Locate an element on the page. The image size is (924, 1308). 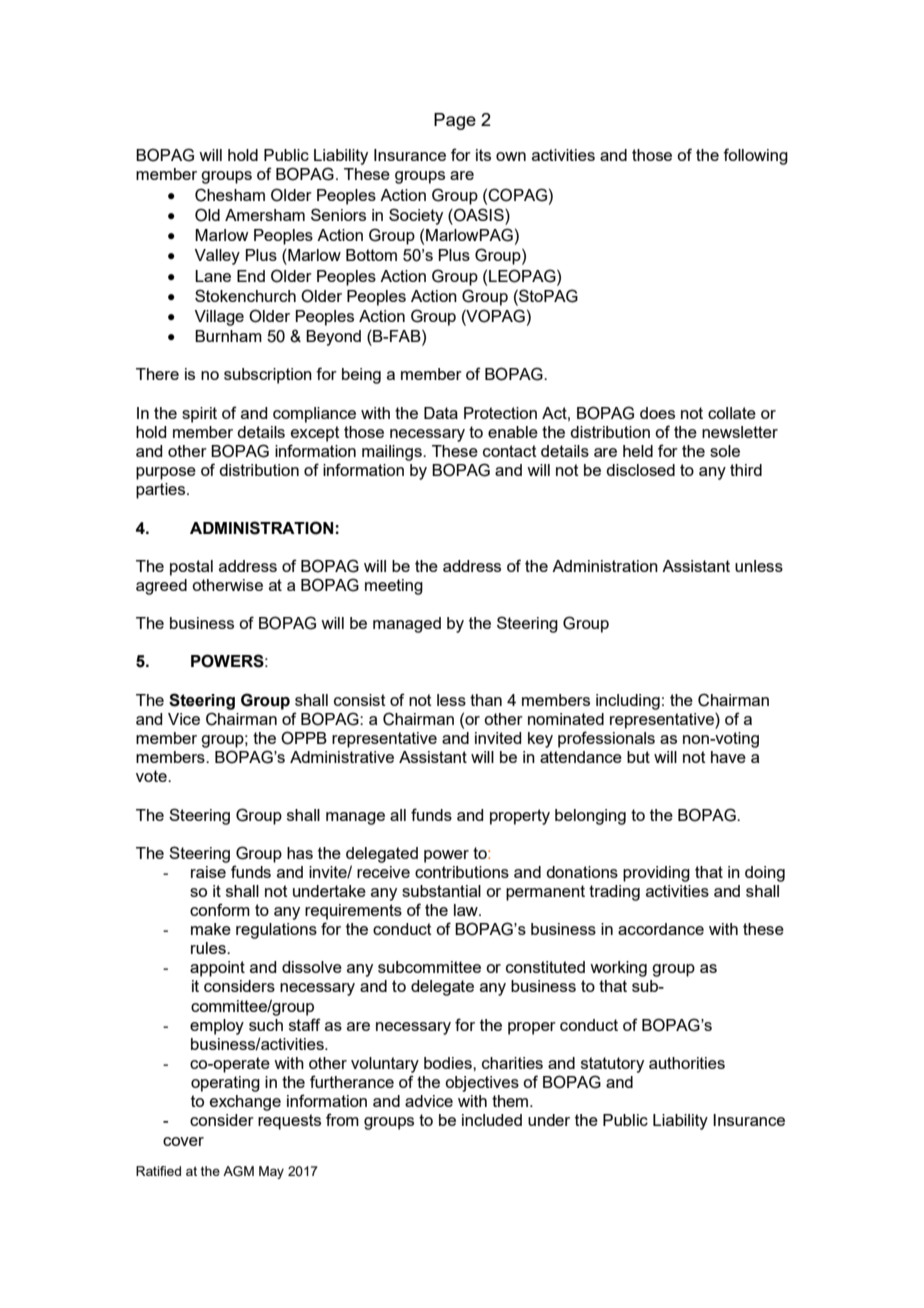
included is located at coordinates (492, 1120).
